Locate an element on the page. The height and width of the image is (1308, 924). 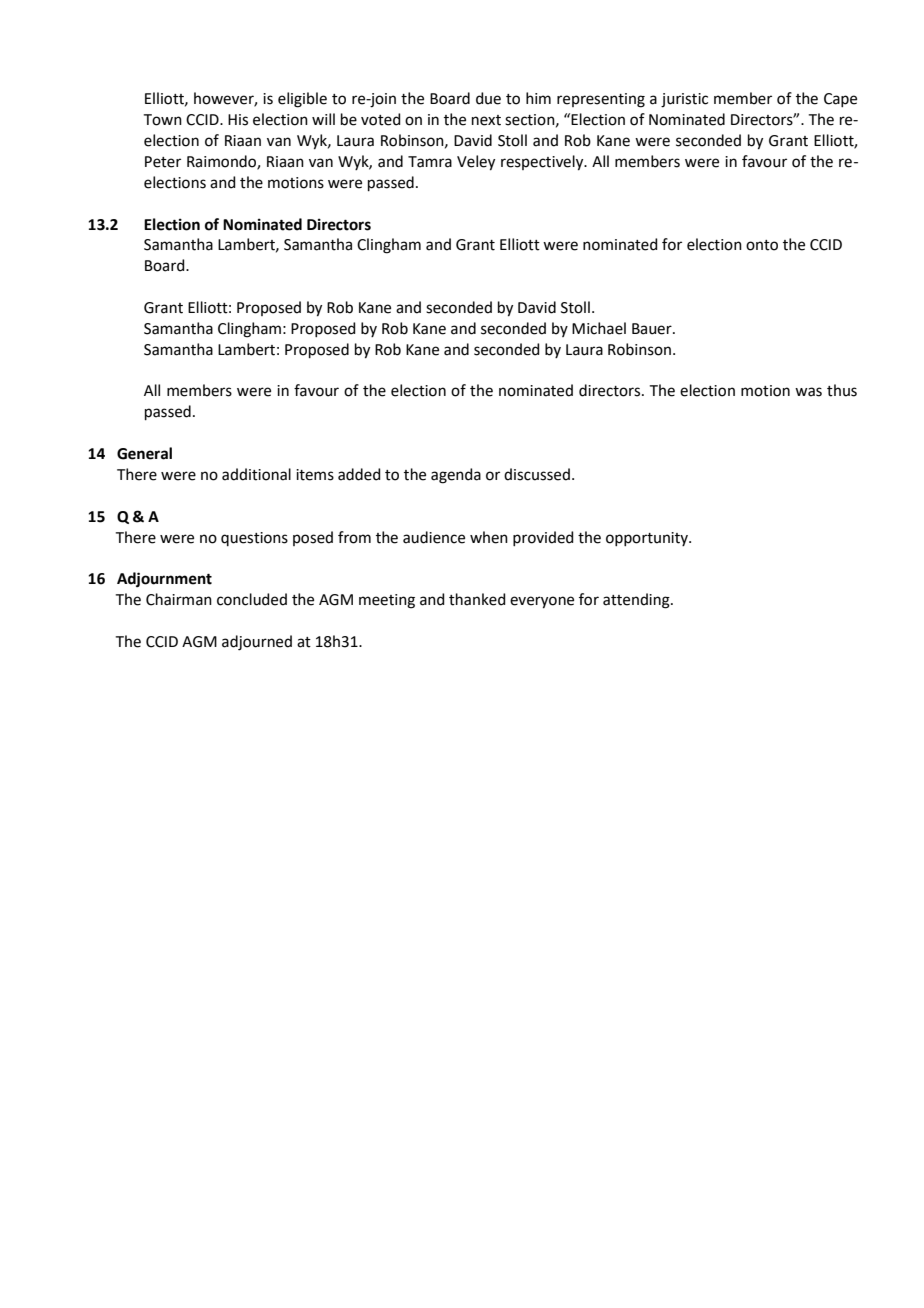
General is located at coordinates (144, 453).
